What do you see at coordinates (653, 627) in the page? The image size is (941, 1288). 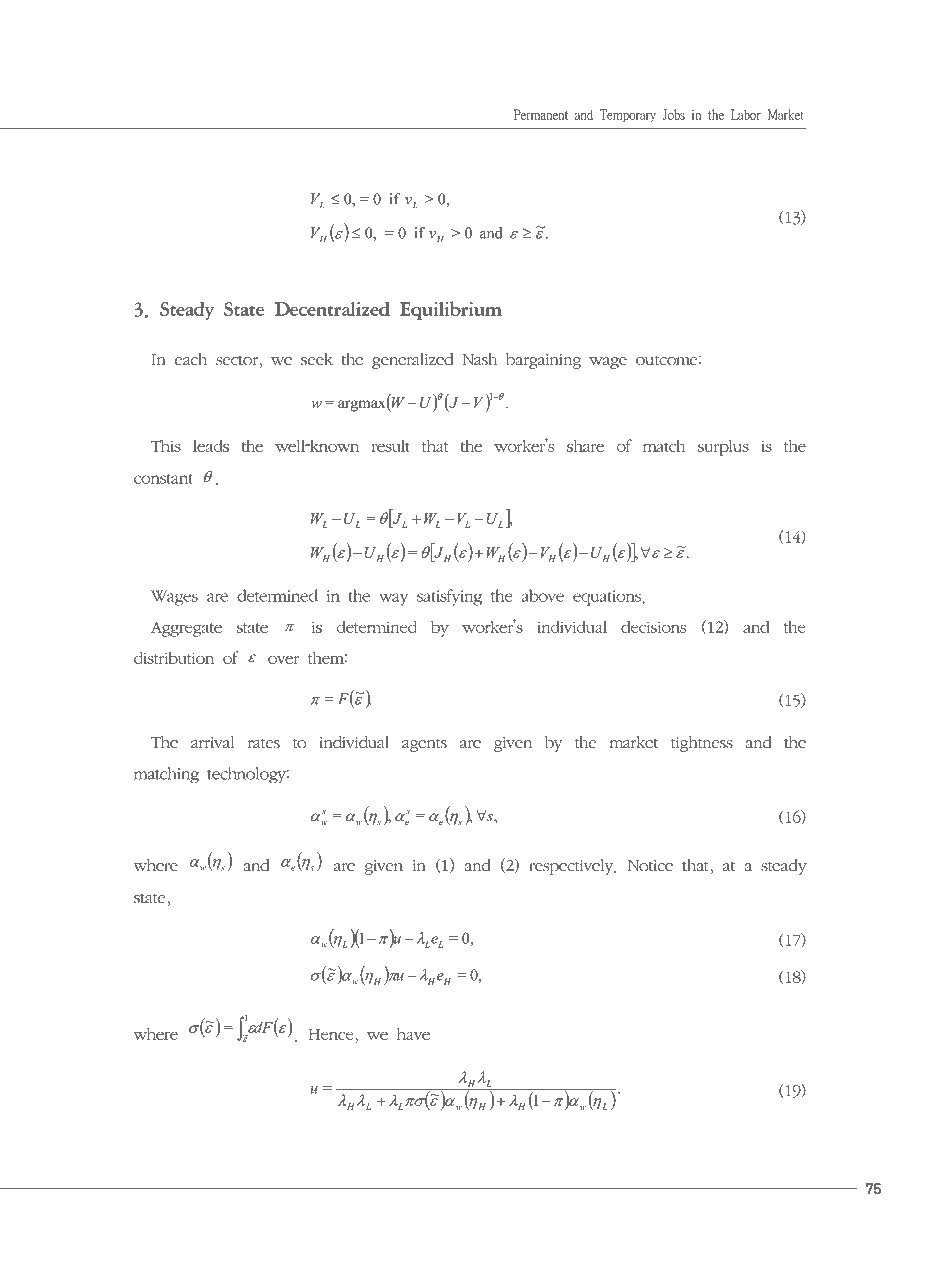 I see `decisions` at bounding box center [653, 627].
